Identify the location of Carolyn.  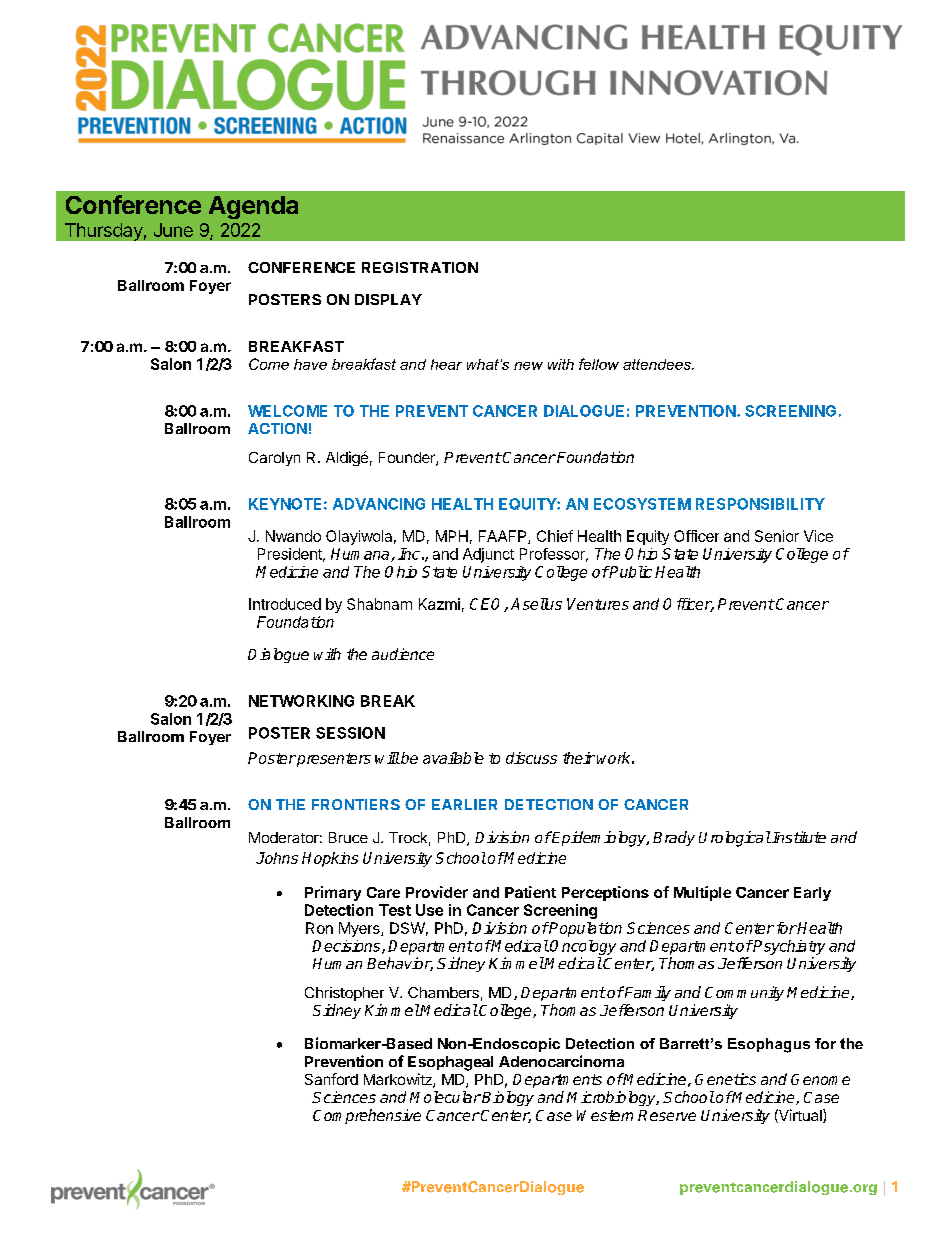
(274, 459).
